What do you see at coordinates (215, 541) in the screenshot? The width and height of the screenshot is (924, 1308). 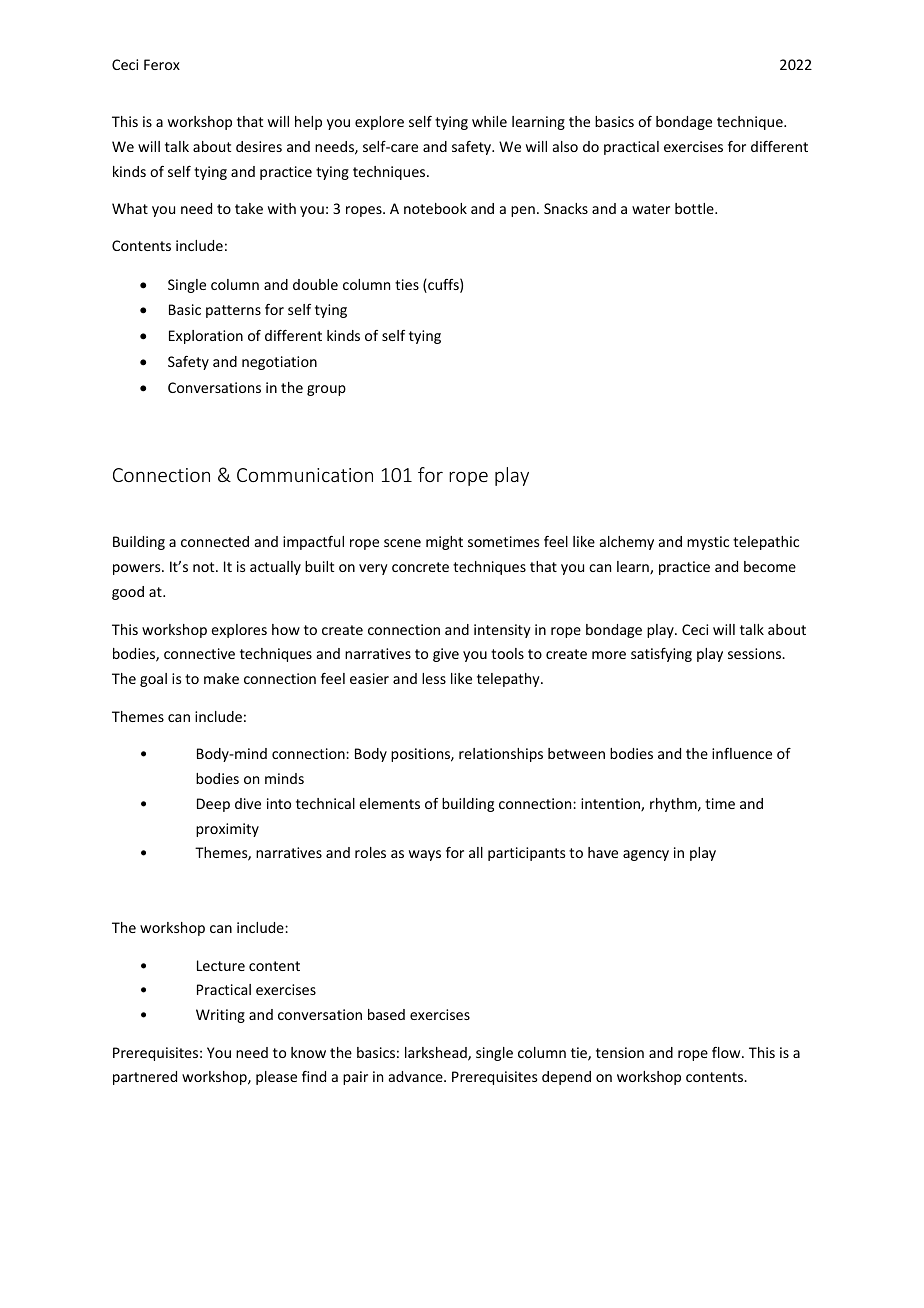 I see `connected` at bounding box center [215, 541].
